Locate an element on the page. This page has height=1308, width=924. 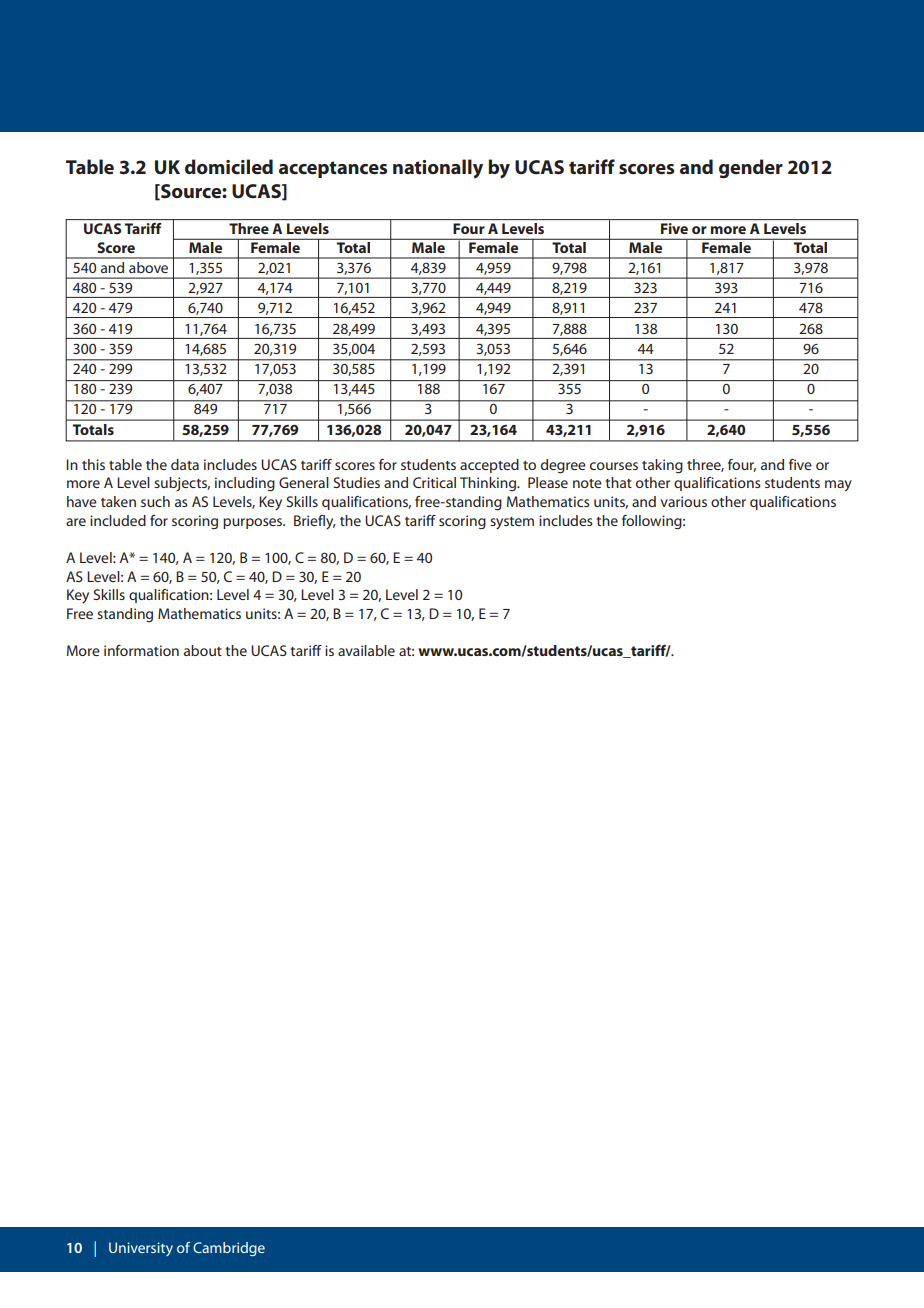
system is located at coordinates (512, 523).
